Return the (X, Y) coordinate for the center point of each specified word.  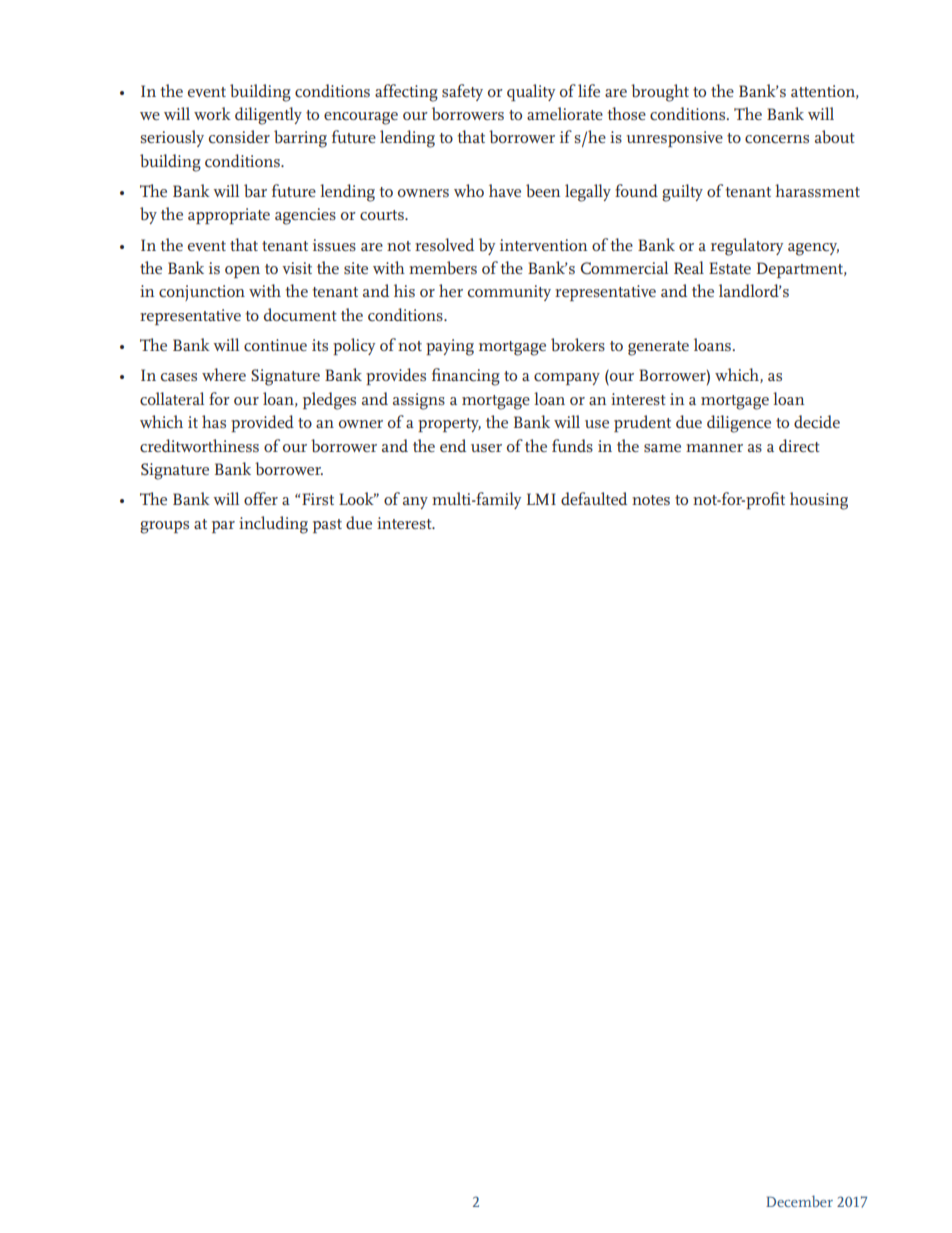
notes (651, 500)
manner (714, 448)
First (318, 499)
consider (239, 136)
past (327, 526)
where (224, 374)
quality (531, 92)
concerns (777, 139)
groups (164, 527)
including (273, 525)
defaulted (594, 498)
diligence (739, 424)
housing (819, 501)
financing (466, 377)
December (799, 1201)
